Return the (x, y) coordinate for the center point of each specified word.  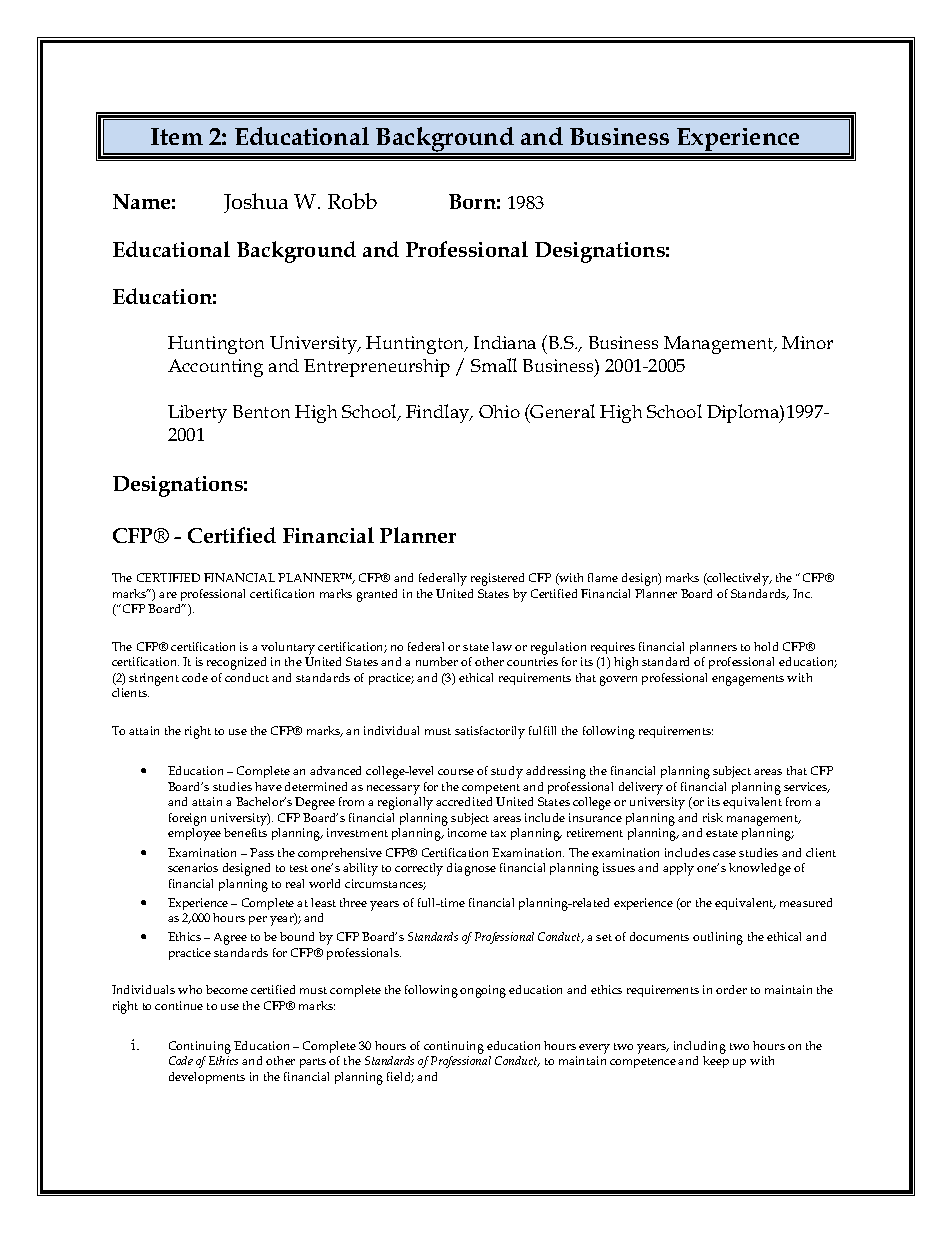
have (268, 786)
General (562, 411)
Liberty (197, 414)
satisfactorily (490, 732)
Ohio (499, 411)
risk (713, 817)
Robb (352, 201)
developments (207, 1078)
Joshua (256, 203)
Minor (807, 342)
